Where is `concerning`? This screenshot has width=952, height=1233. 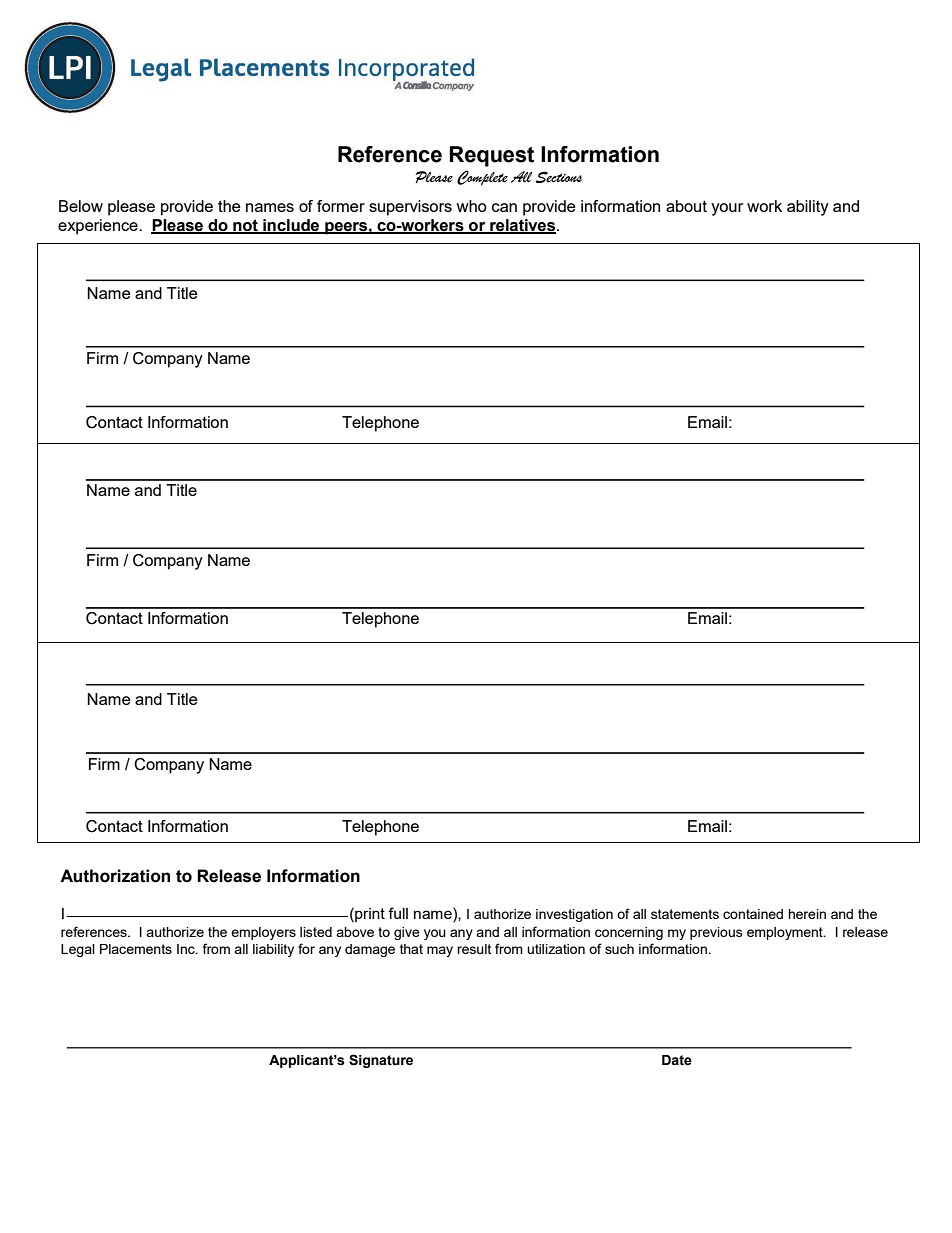 concerning is located at coordinates (629, 933).
